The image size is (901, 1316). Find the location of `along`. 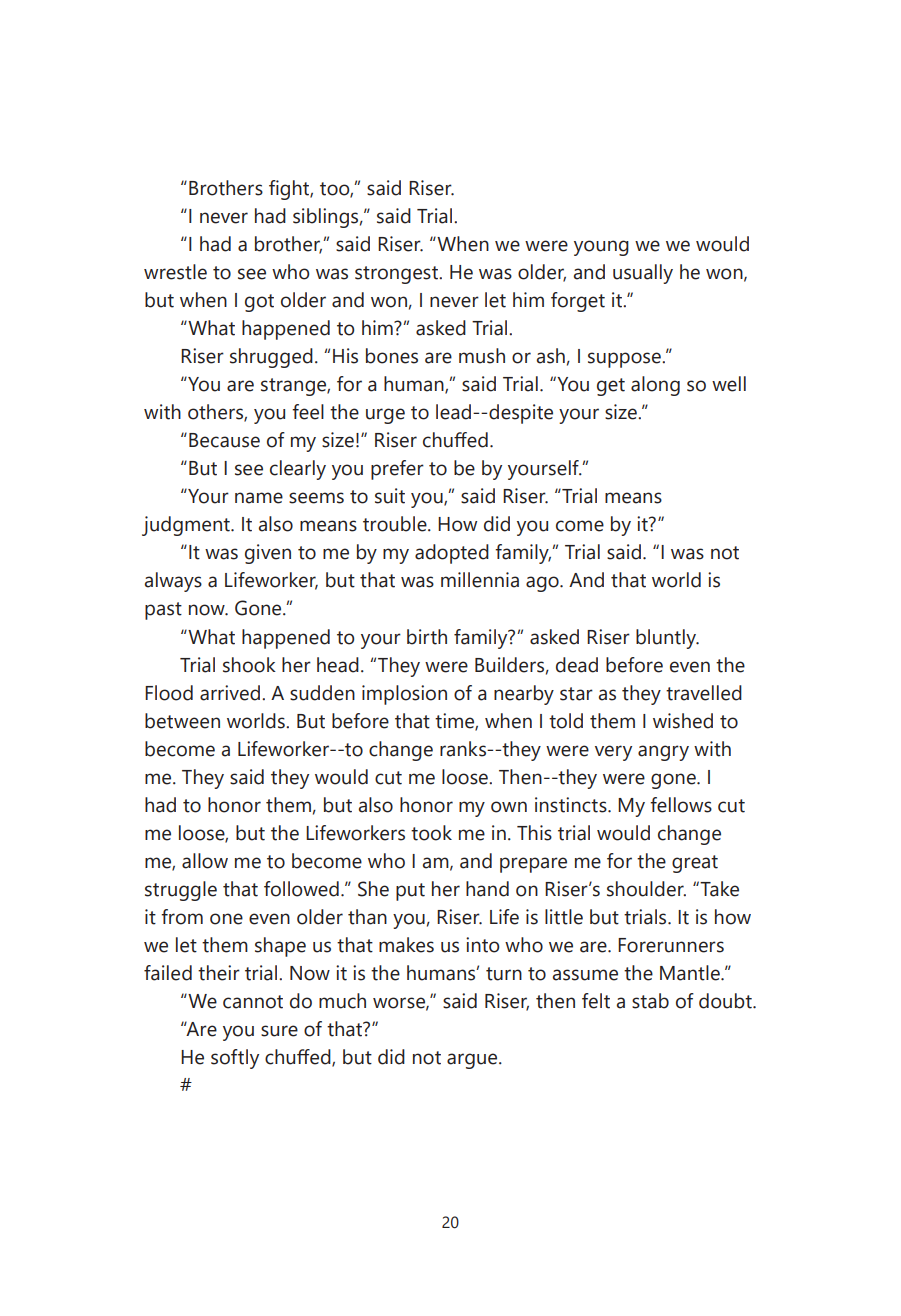

along is located at coordinates (655, 386).
